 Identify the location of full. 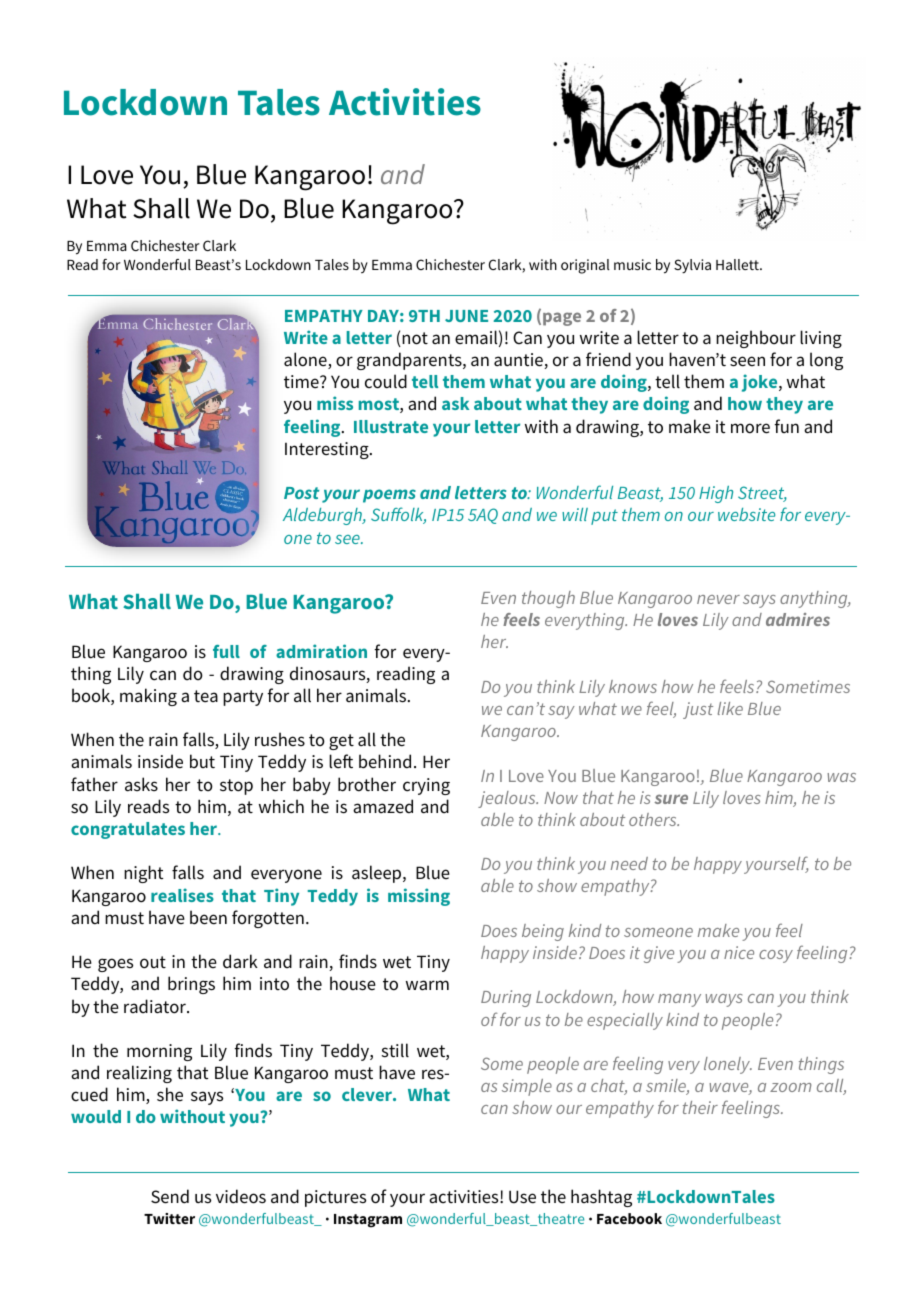
(226, 651).
